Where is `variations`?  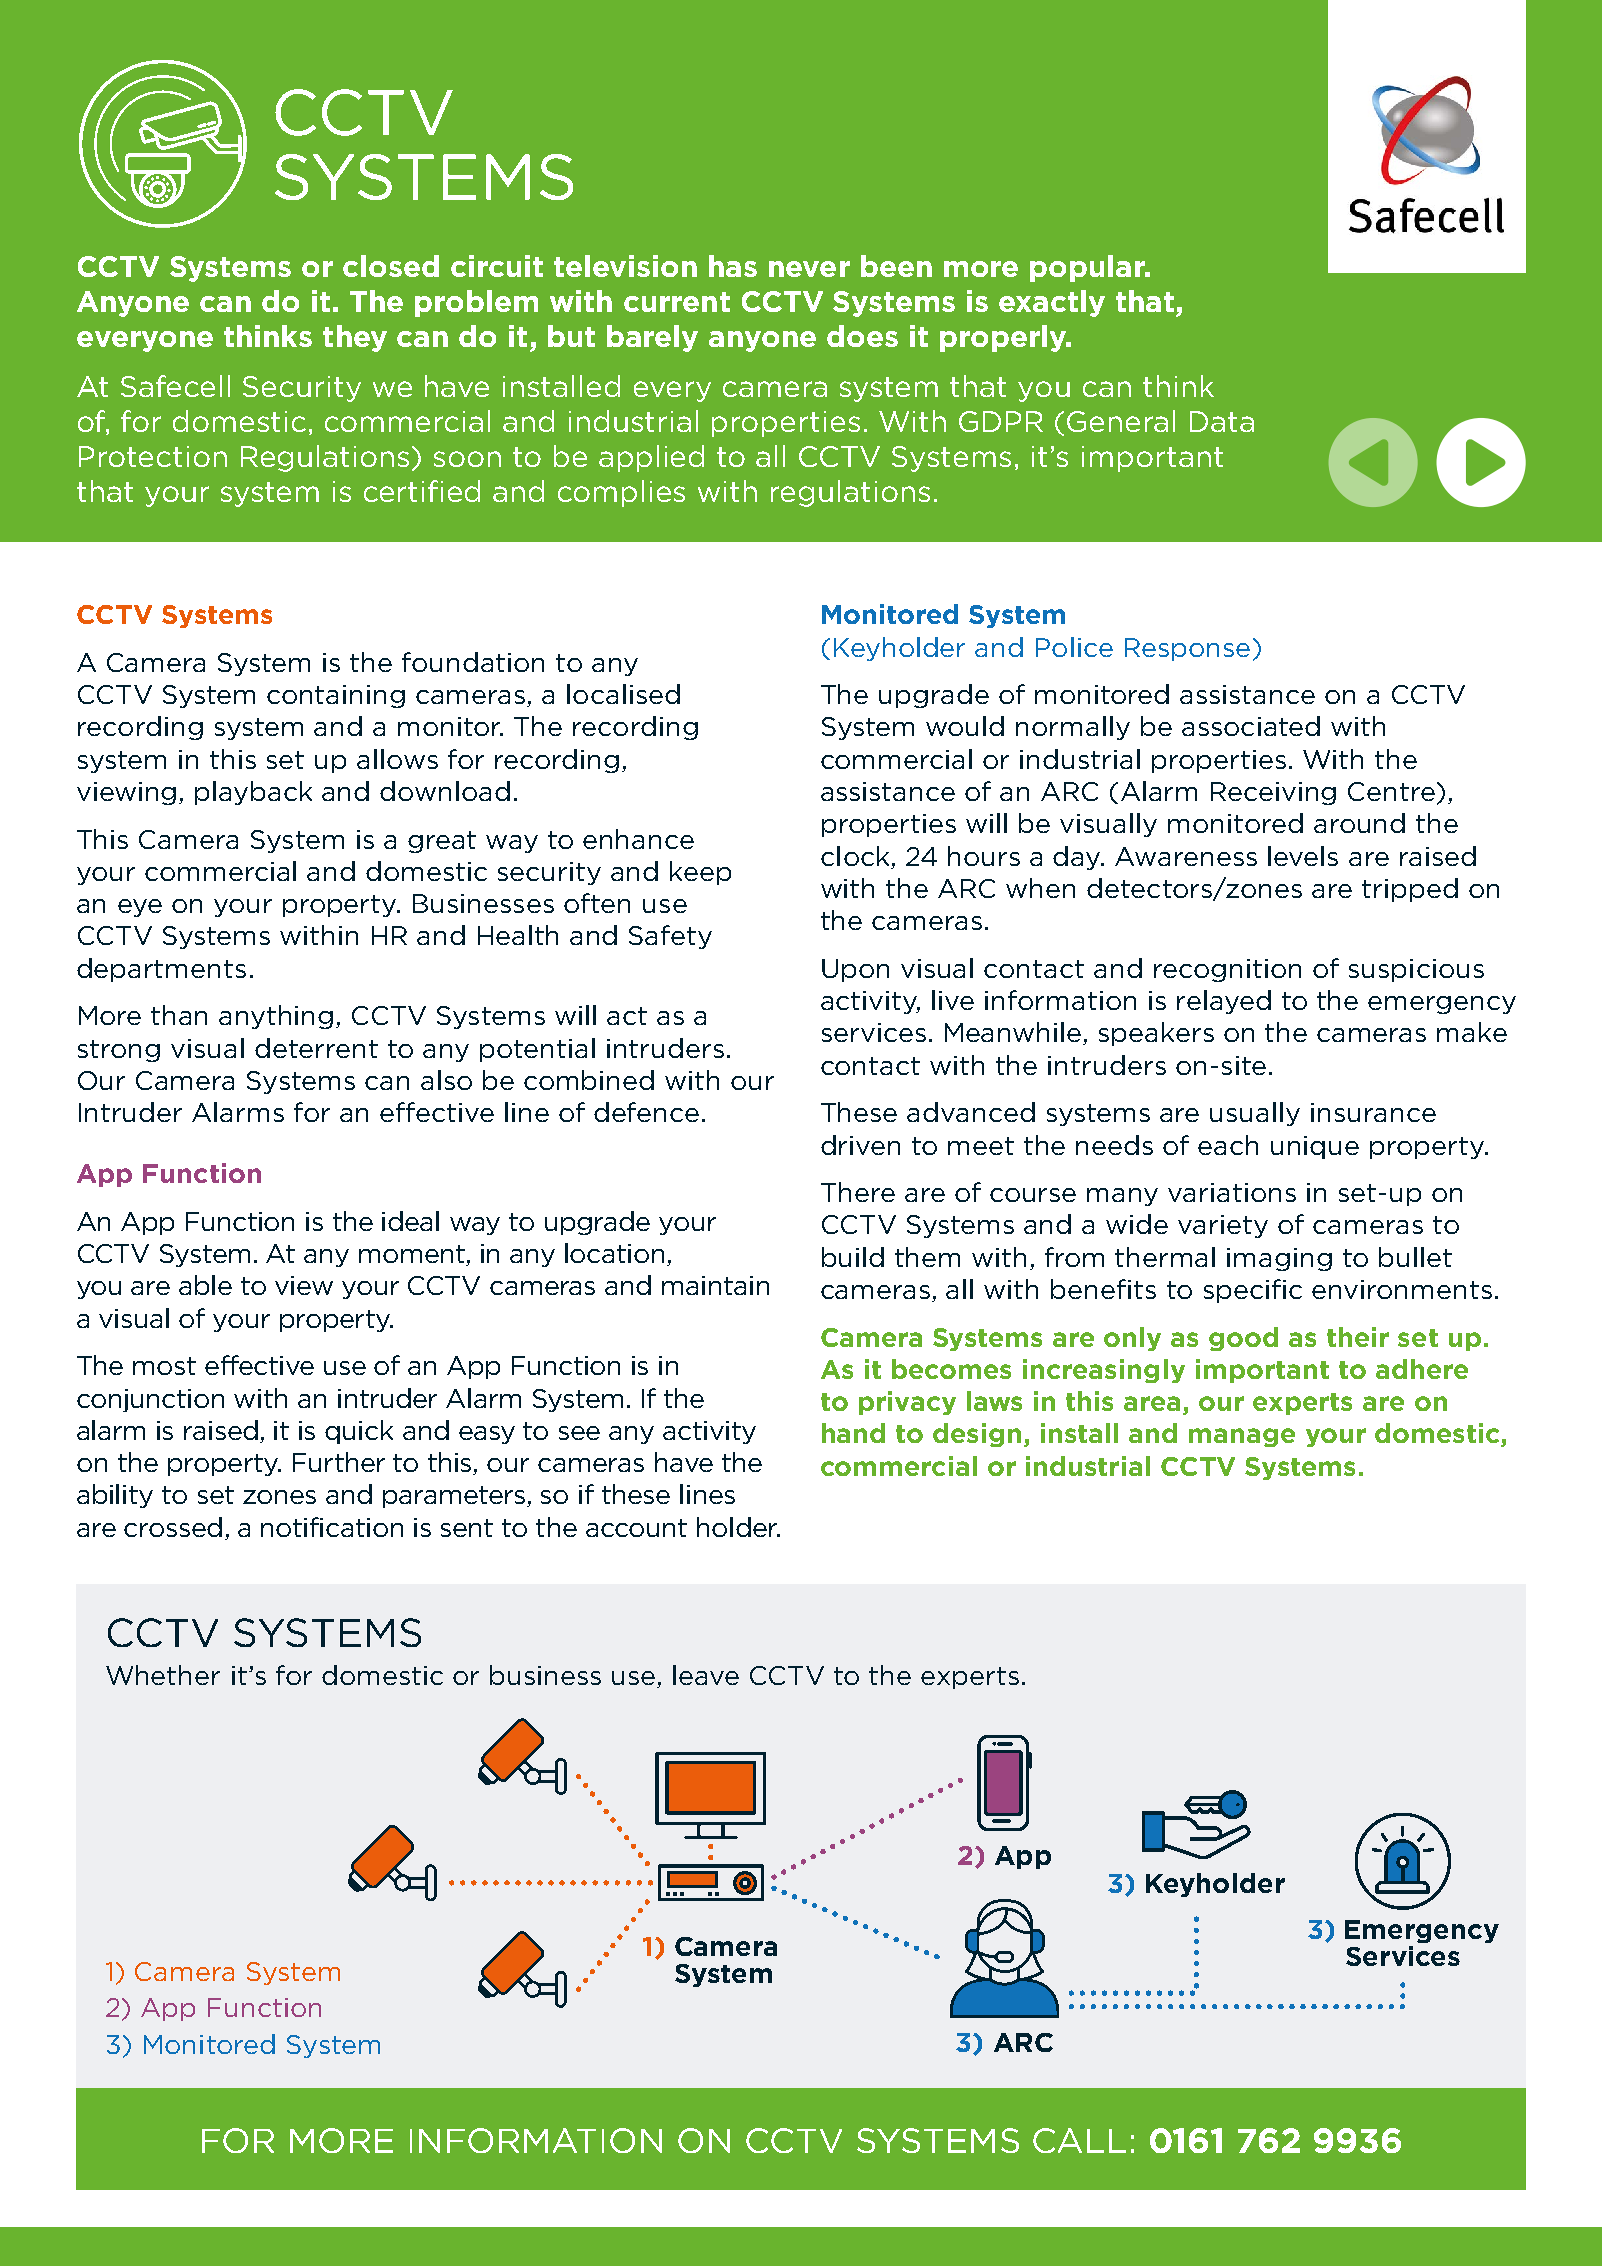 variations is located at coordinates (1232, 1192).
